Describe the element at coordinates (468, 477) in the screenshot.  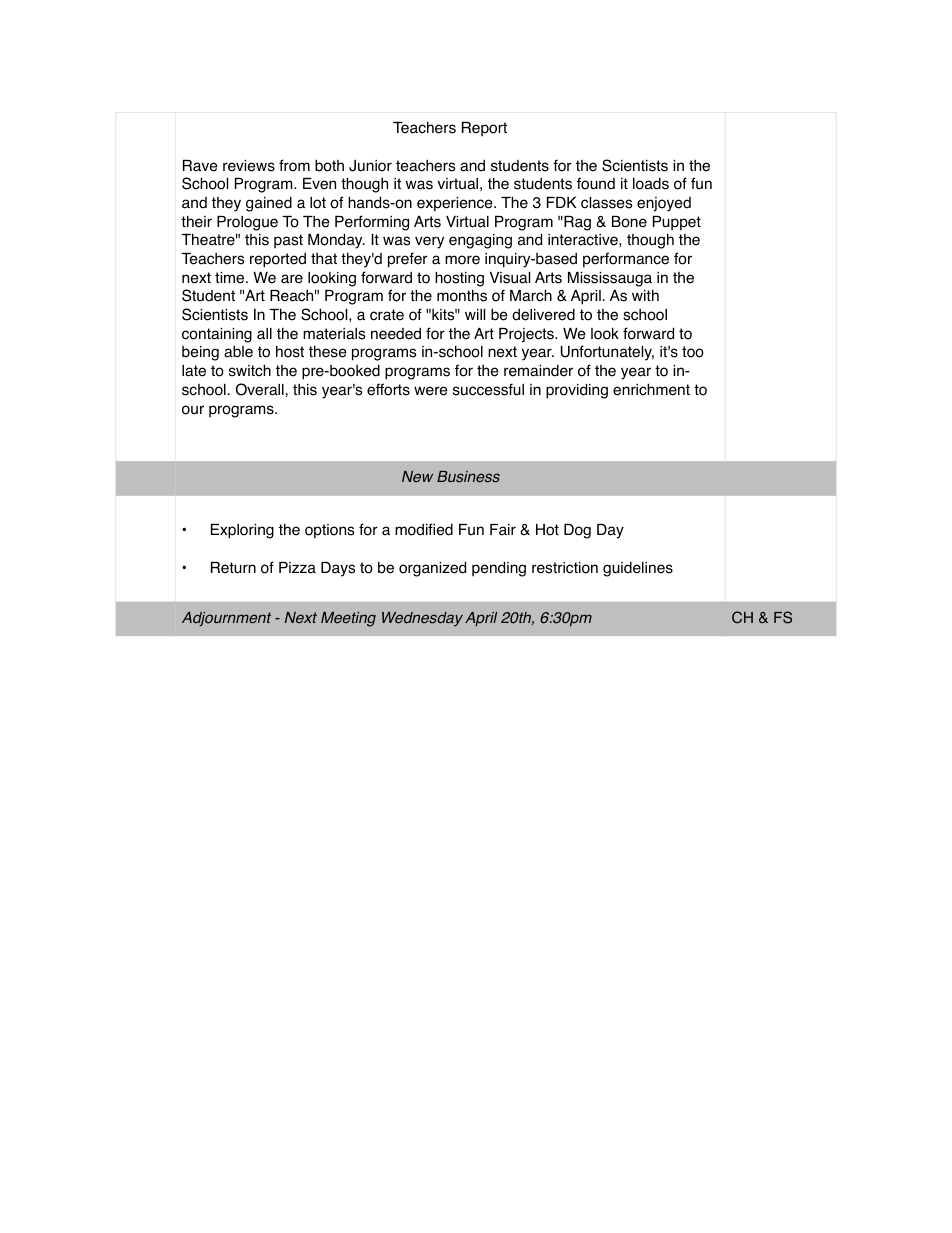
I see `Business` at that location.
